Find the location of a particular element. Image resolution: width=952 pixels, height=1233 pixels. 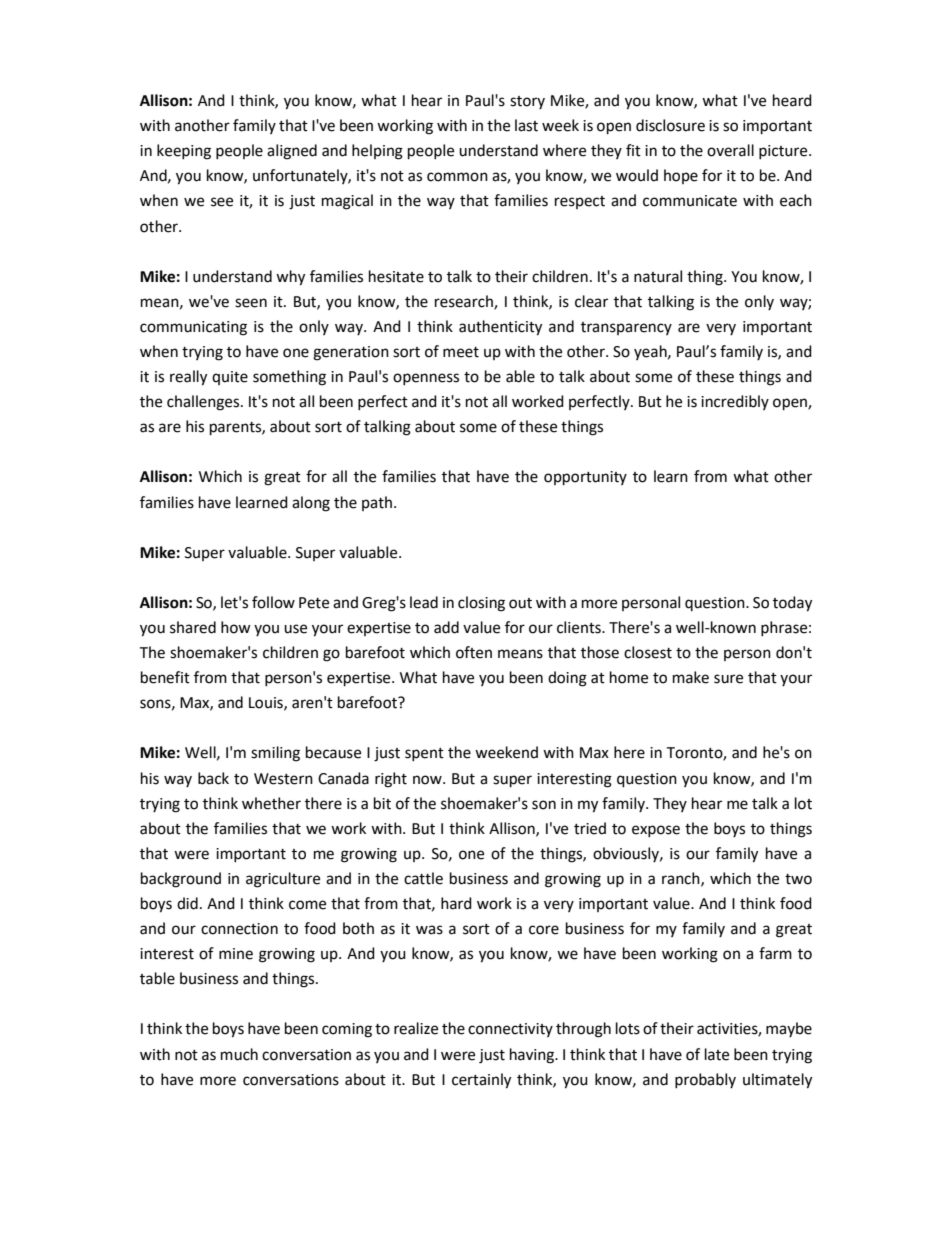

closing is located at coordinates (481, 604).
